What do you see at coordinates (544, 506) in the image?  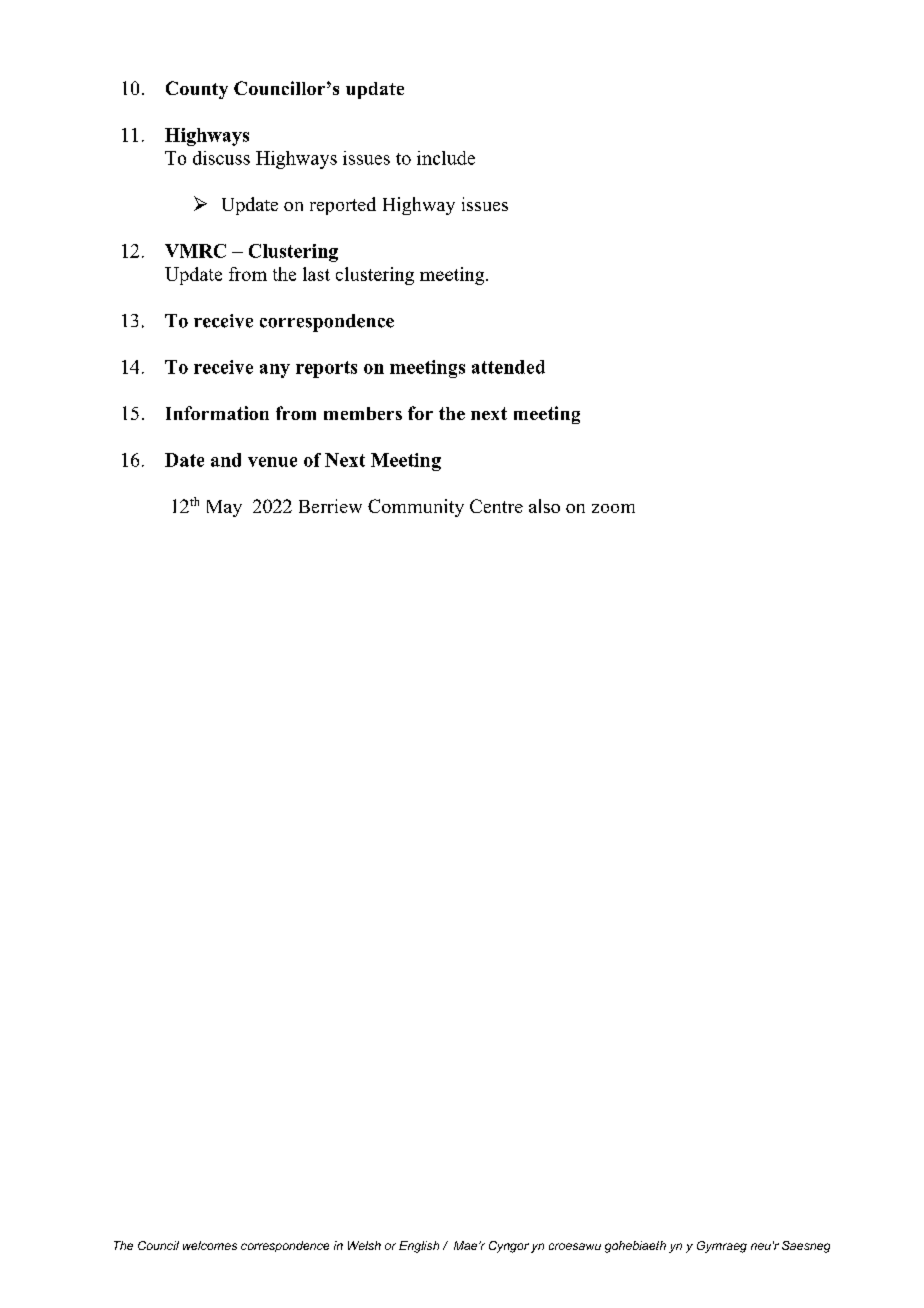 I see `also` at bounding box center [544, 506].
